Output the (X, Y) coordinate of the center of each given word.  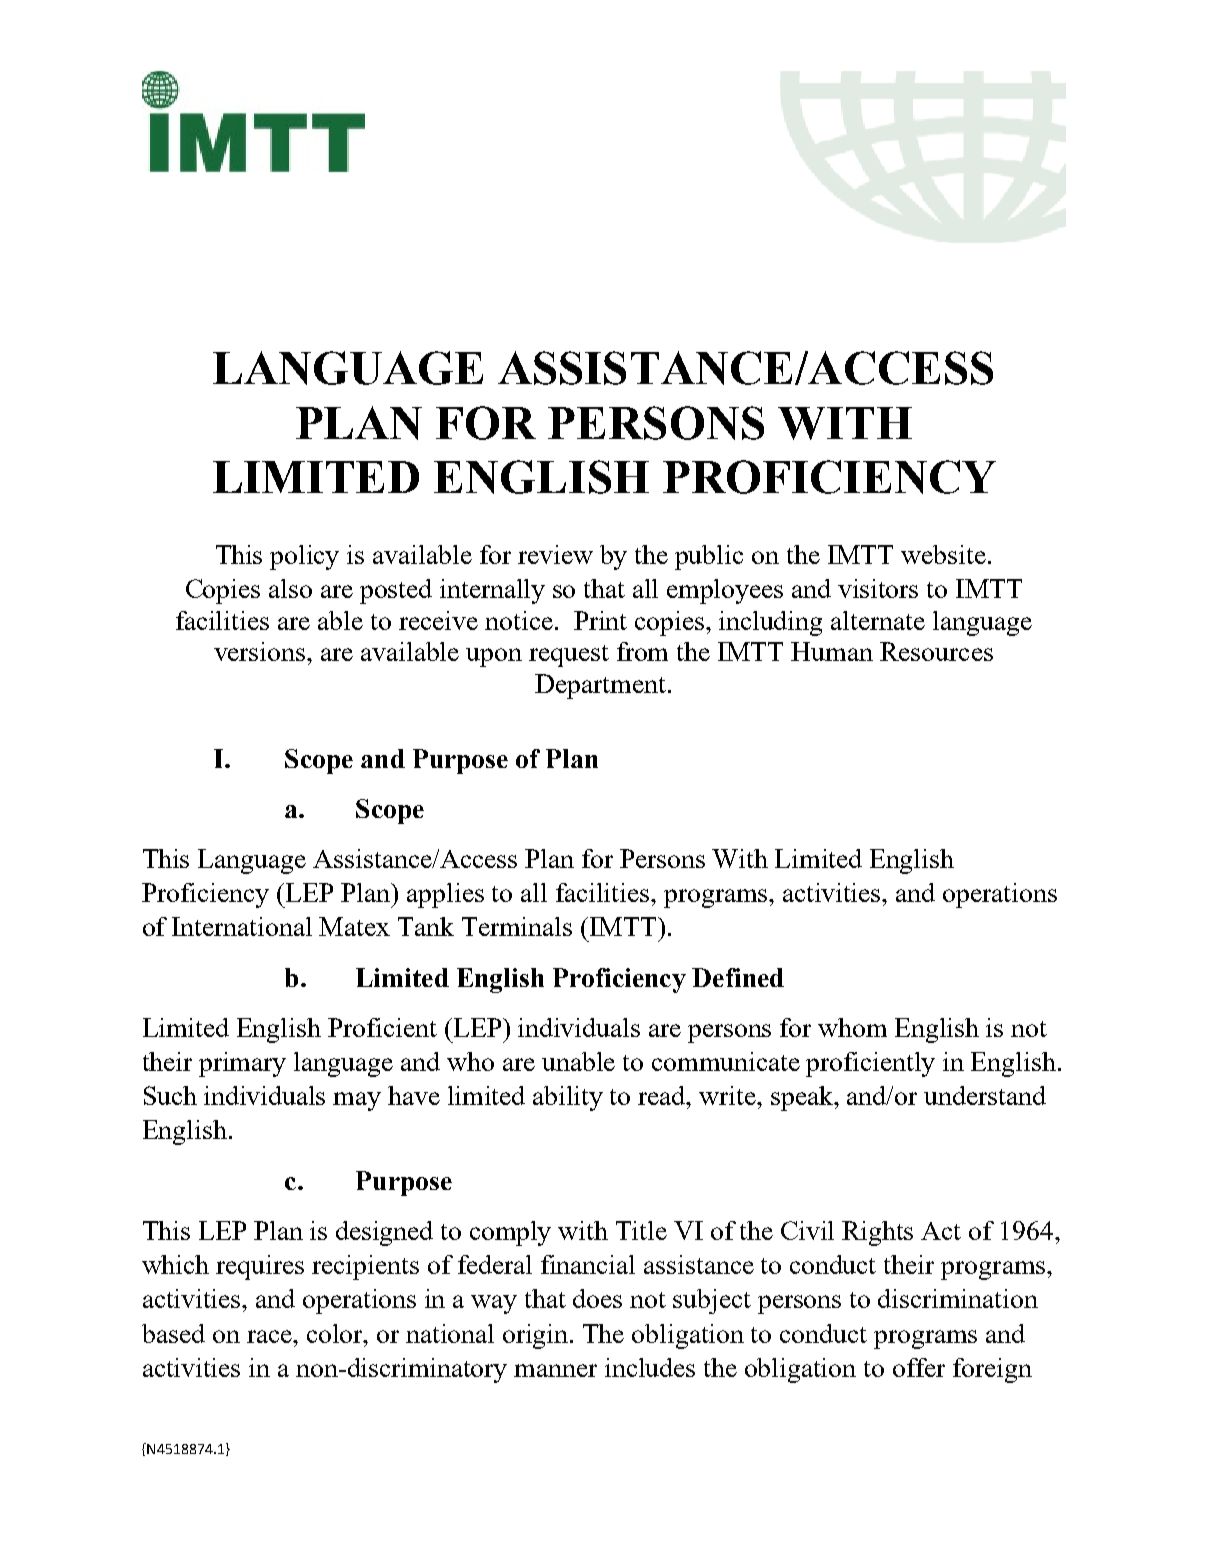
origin (537, 1336)
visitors (878, 588)
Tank (426, 926)
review (555, 554)
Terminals (517, 926)
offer (919, 1367)
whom (852, 1027)
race (270, 1336)
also (290, 588)
